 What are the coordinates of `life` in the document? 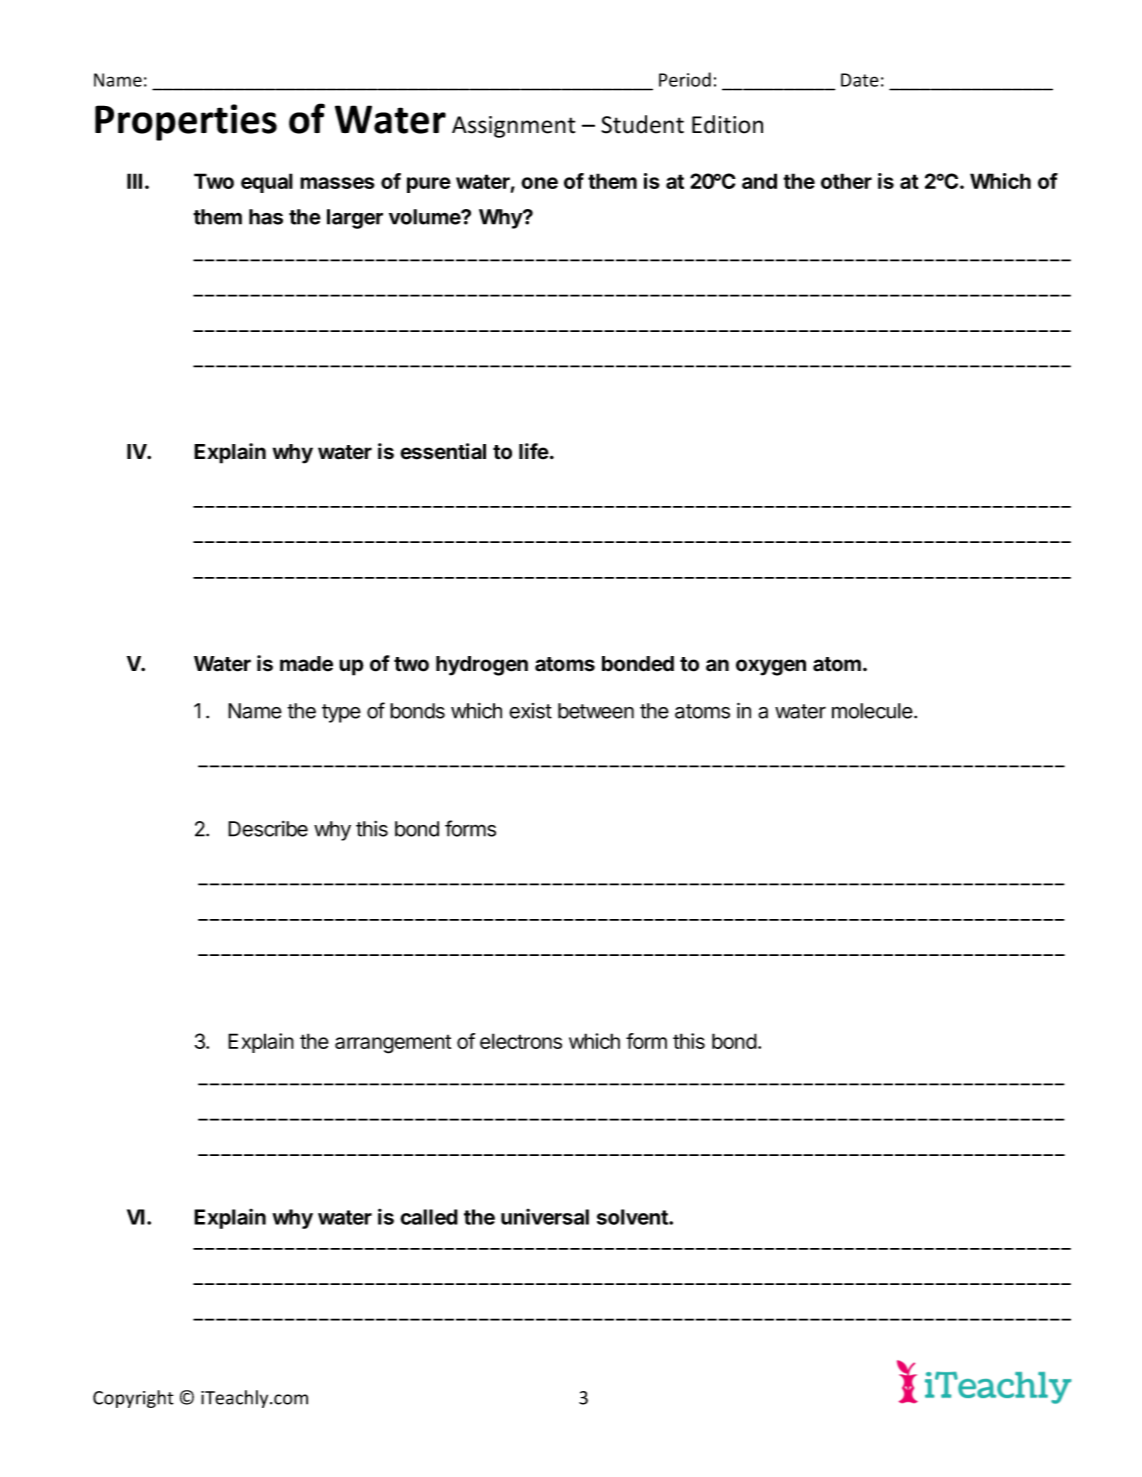 It's located at (534, 451).
